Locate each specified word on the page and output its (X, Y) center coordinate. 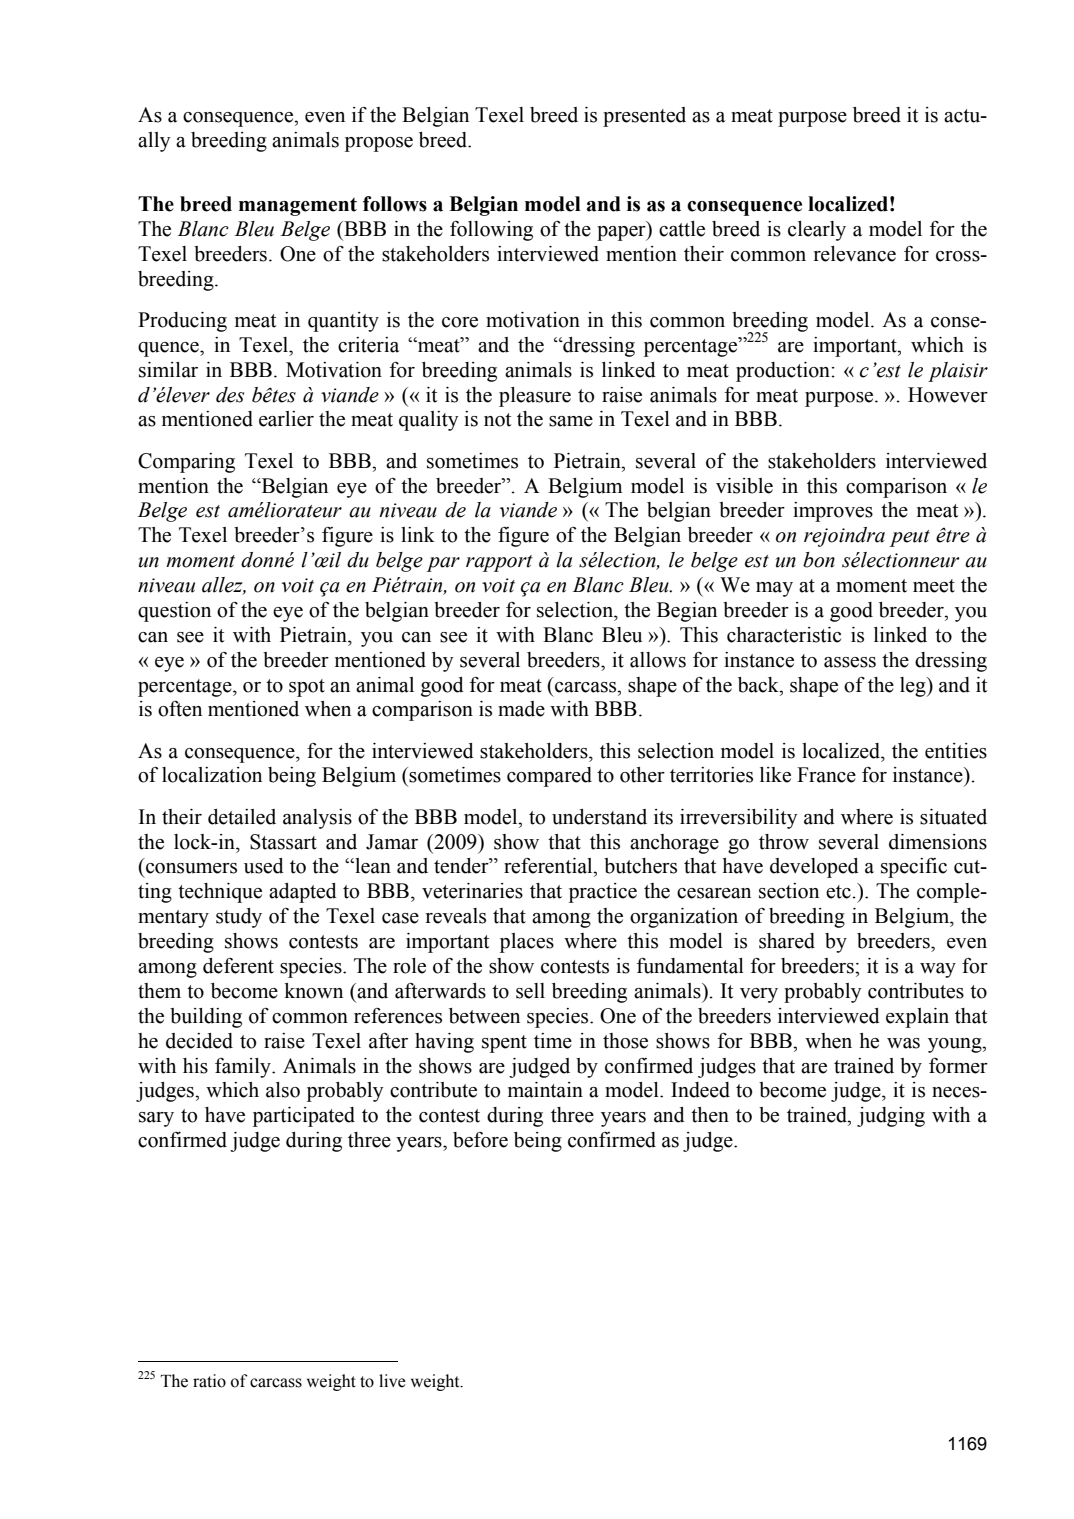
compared (549, 777)
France (826, 775)
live (392, 1381)
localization (212, 775)
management (298, 207)
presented (644, 117)
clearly (817, 231)
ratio (209, 1381)
